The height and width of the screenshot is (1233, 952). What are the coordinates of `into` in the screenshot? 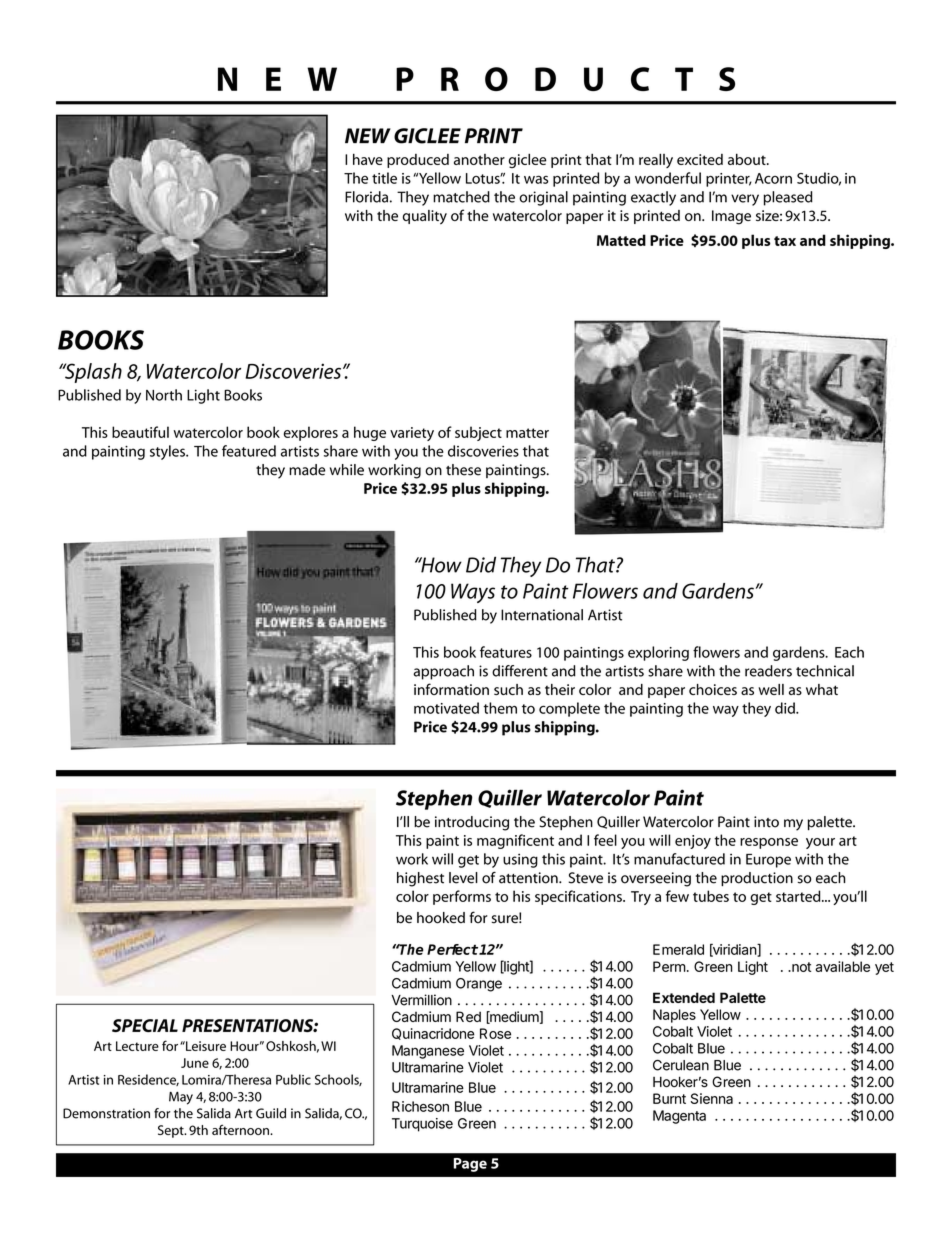 It's located at (766, 822).
